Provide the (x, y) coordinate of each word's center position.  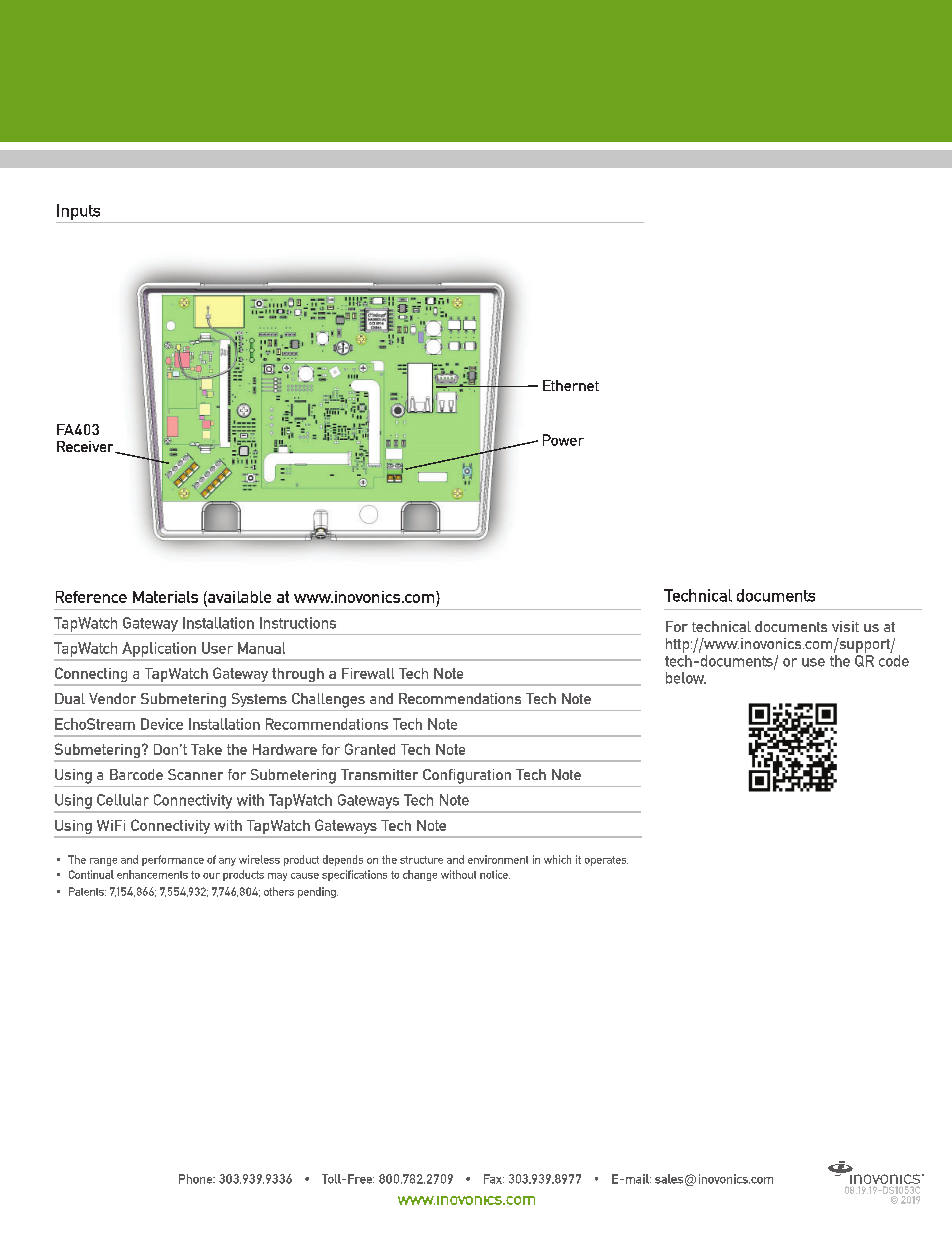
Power (563, 440)
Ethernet (571, 385)
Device (162, 724)
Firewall (368, 673)
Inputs (78, 212)
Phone (197, 1179)
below (686, 678)
